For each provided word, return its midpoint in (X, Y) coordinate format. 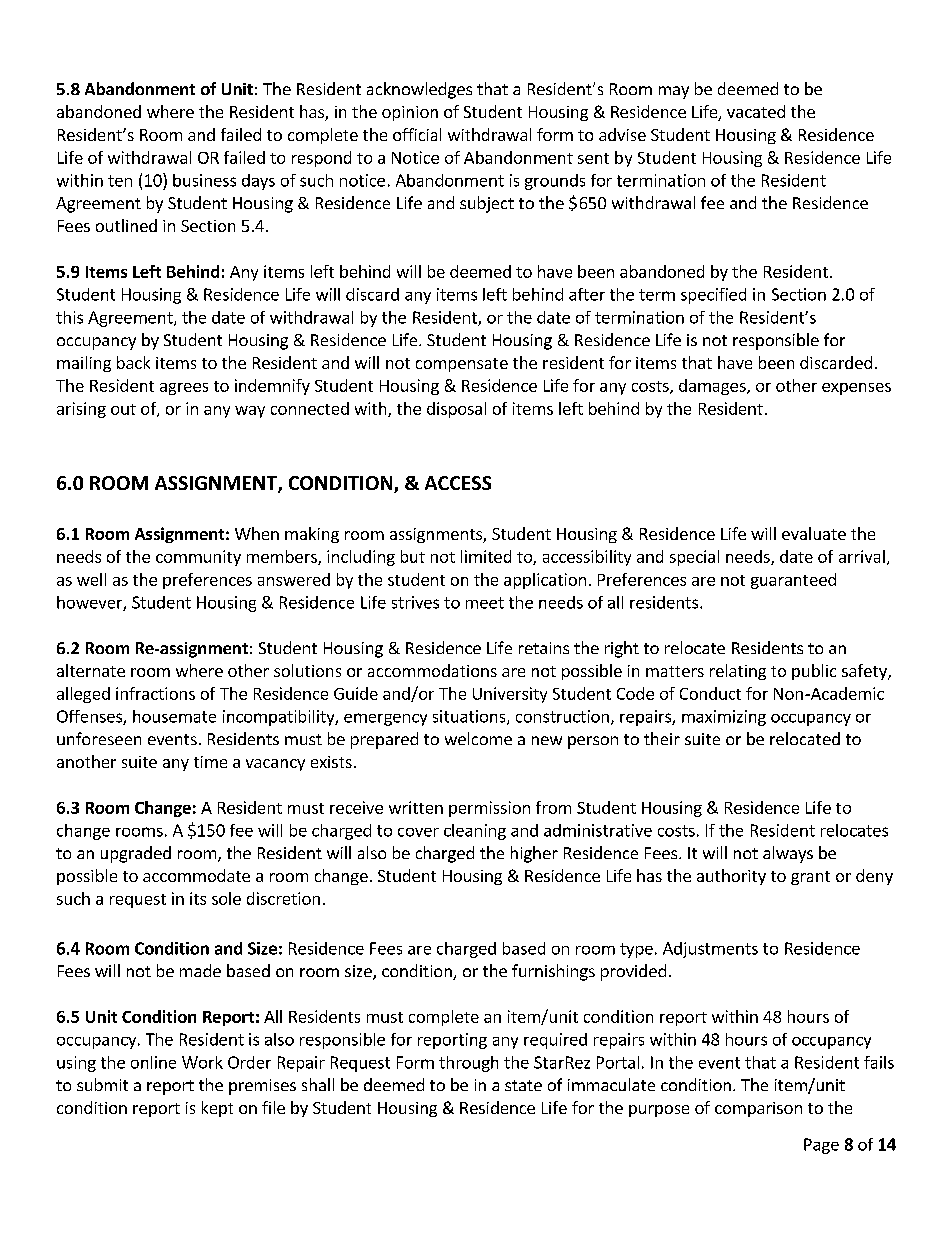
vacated (756, 111)
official (417, 134)
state (523, 1085)
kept (217, 1109)
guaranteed (793, 581)
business (204, 180)
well (91, 579)
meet (485, 603)
